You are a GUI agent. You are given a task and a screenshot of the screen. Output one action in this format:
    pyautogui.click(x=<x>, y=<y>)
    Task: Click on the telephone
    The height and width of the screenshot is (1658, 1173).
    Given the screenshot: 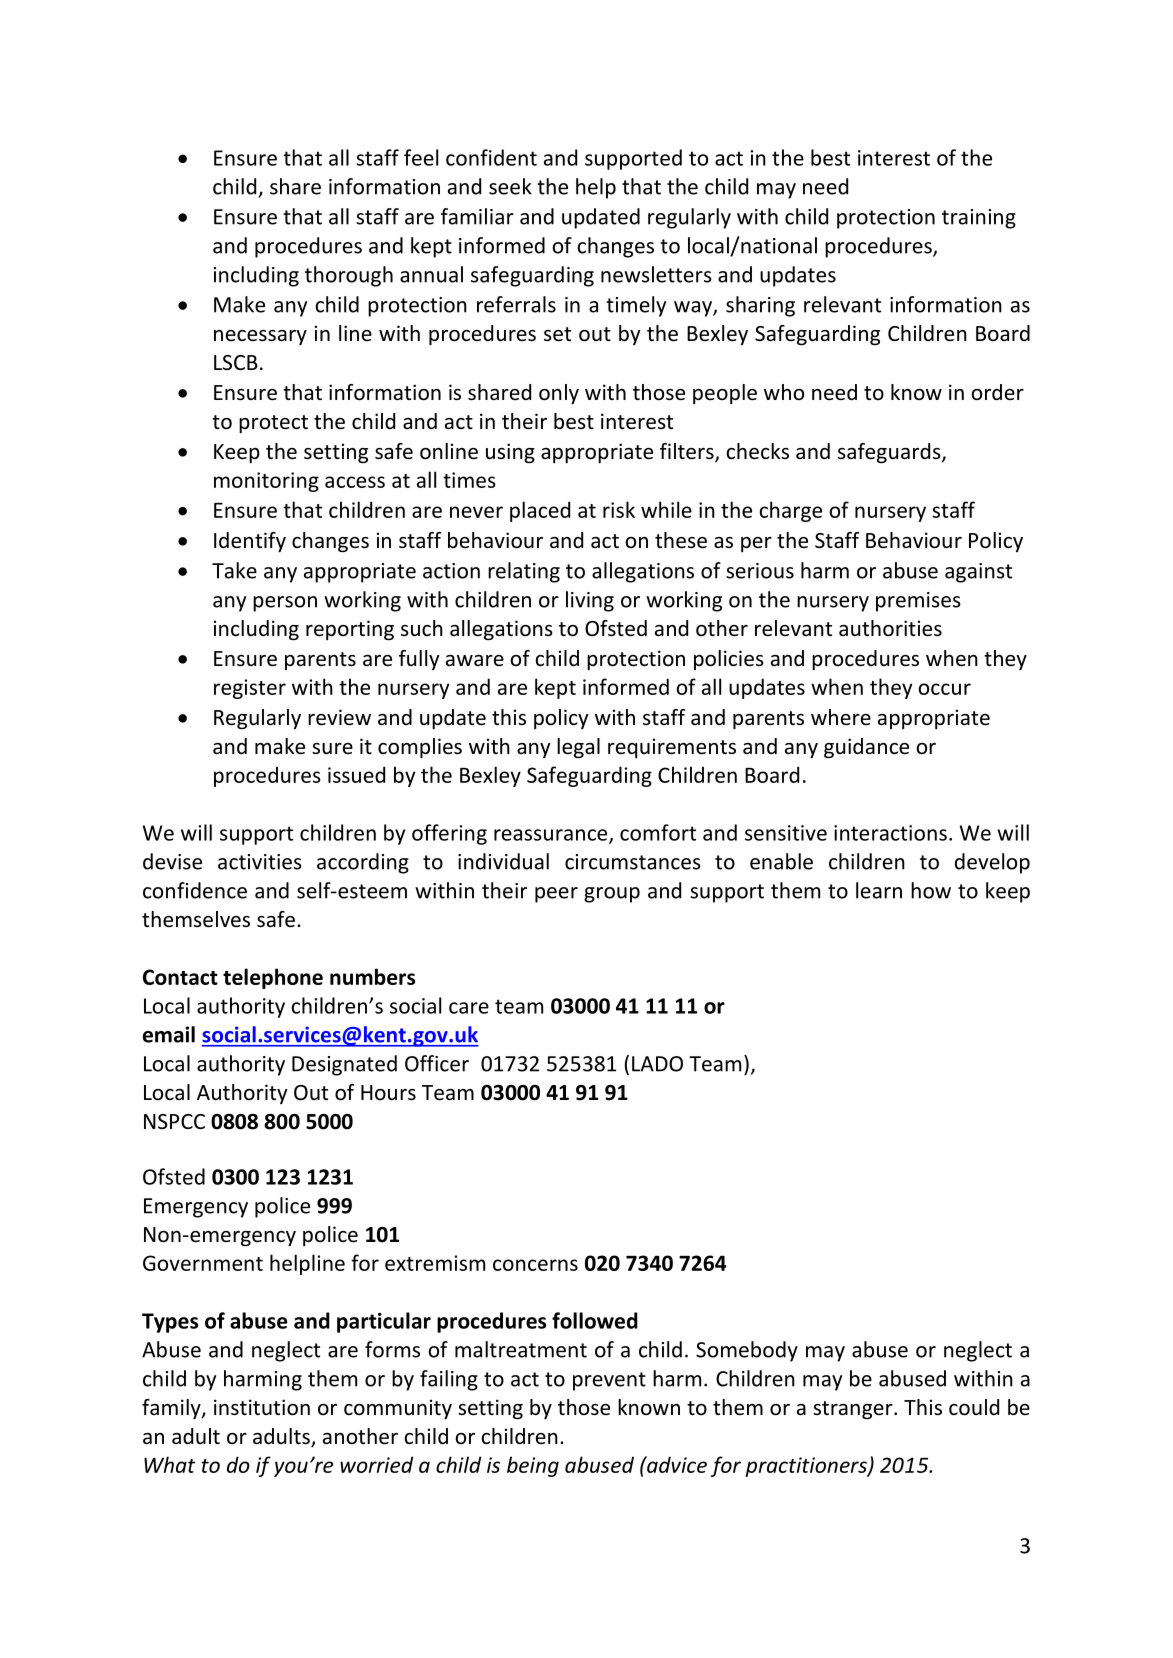 What is the action you would take?
    pyautogui.click(x=273, y=978)
